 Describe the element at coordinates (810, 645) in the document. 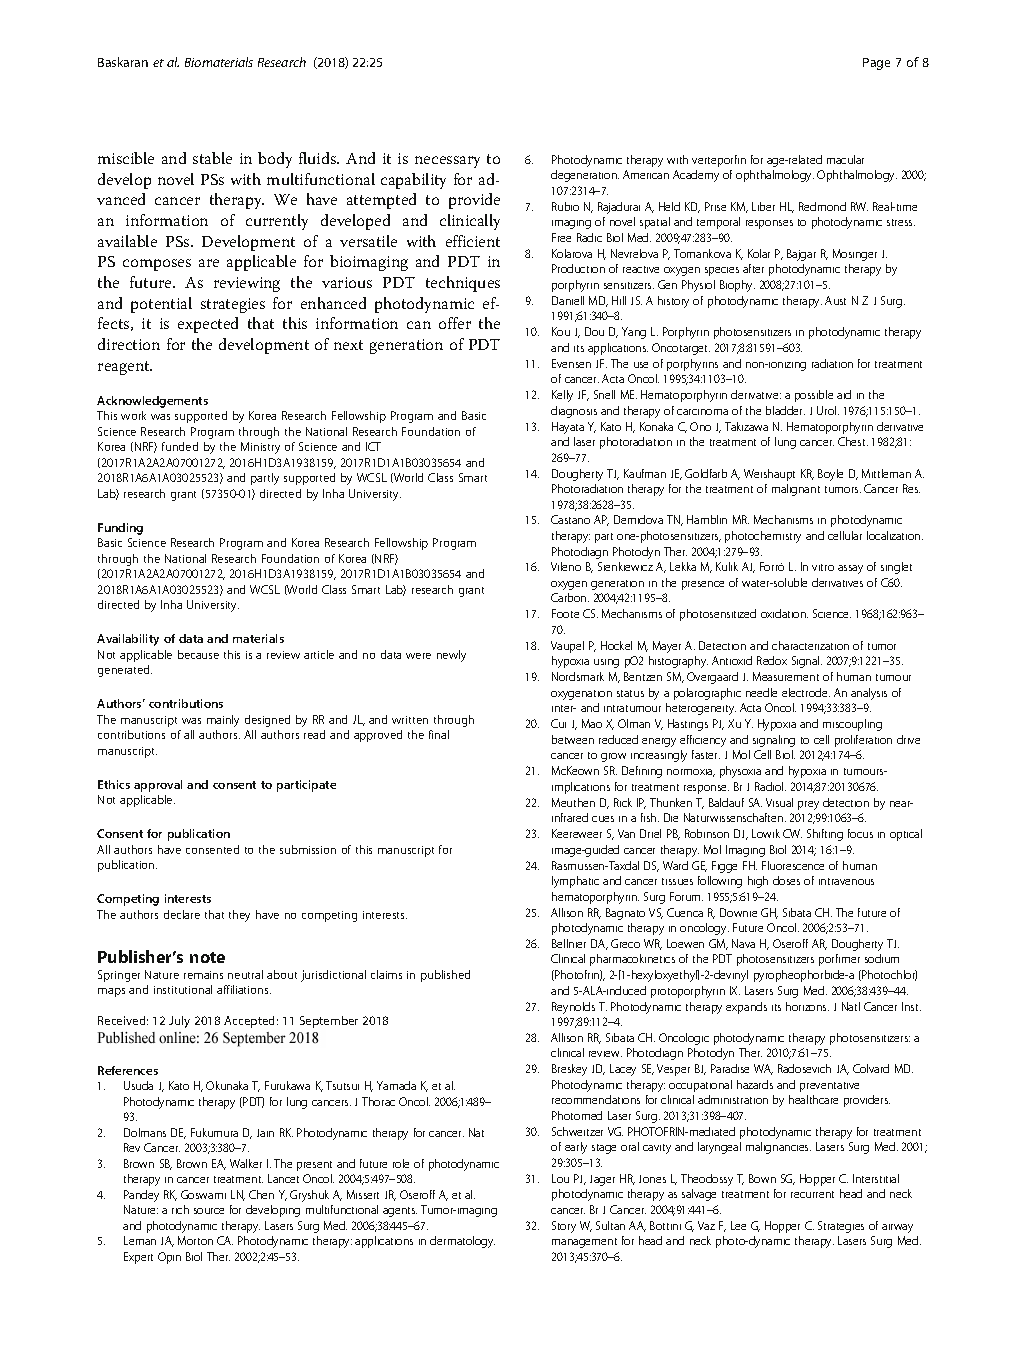

I see `characterization` at that location.
